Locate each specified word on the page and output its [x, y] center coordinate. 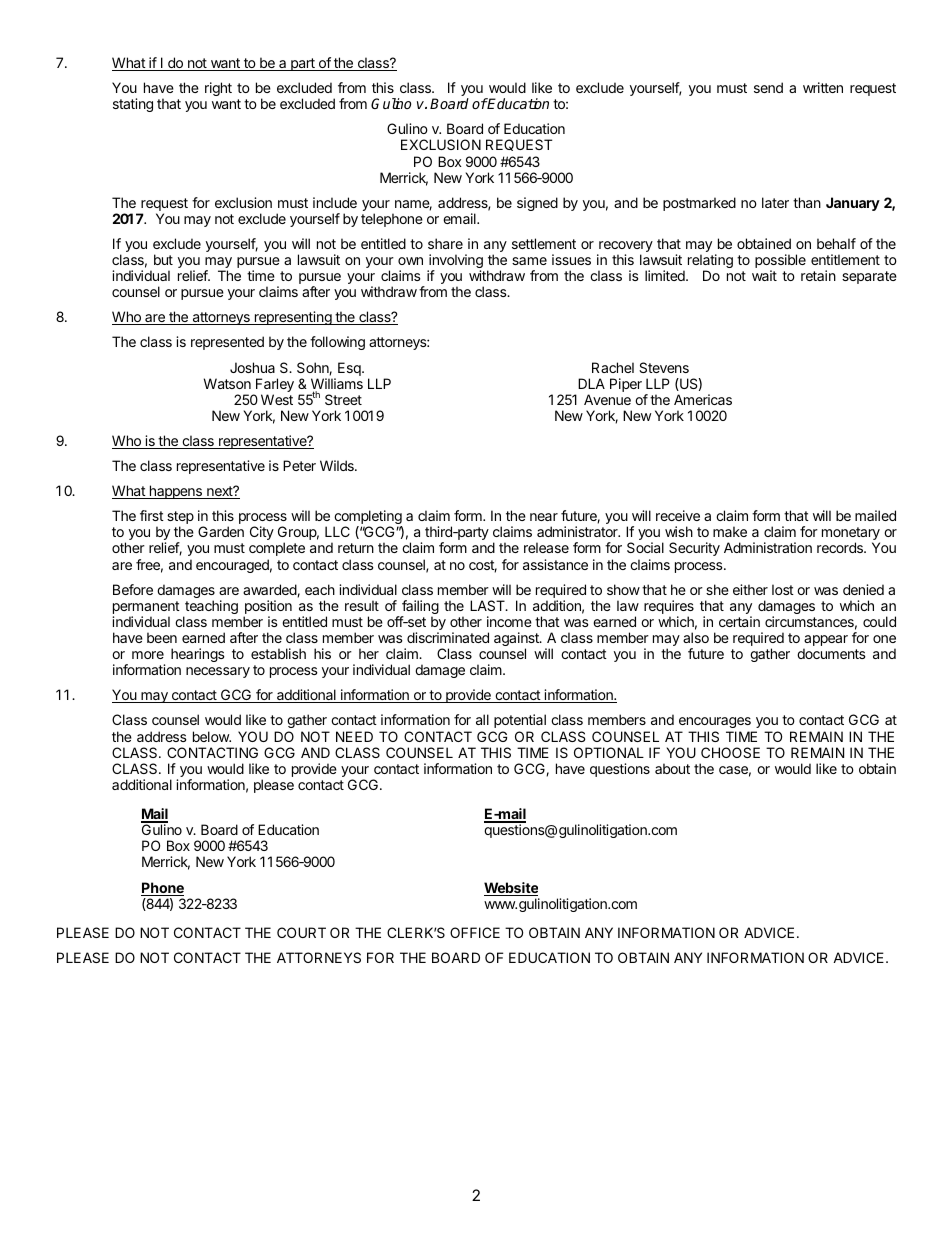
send [768, 87]
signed [537, 204]
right [218, 89]
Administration [768, 547]
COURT [301, 932]
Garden [221, 531]
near [544, 517]
